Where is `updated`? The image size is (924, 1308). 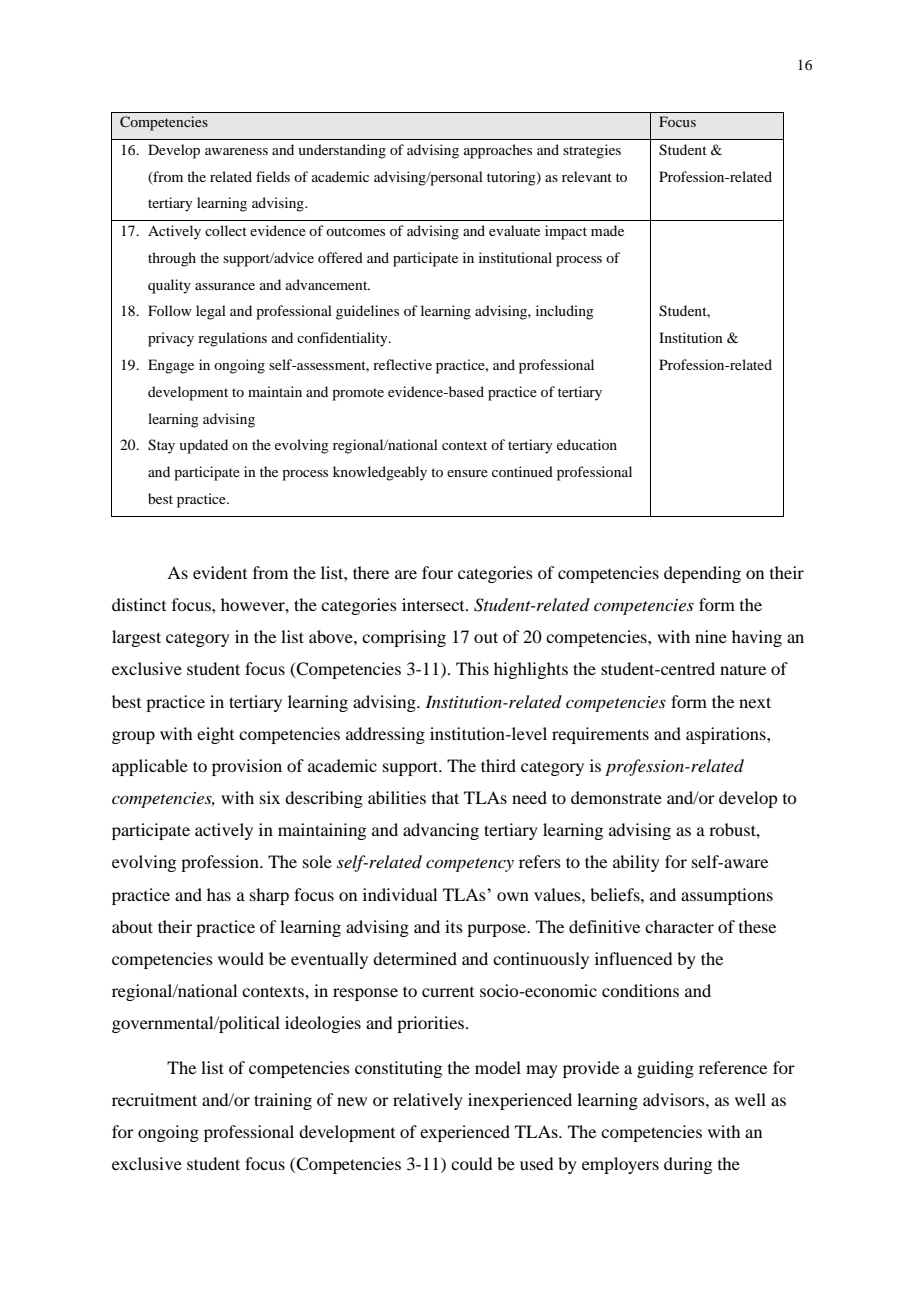 updated is located at coordinates (203, 446).
